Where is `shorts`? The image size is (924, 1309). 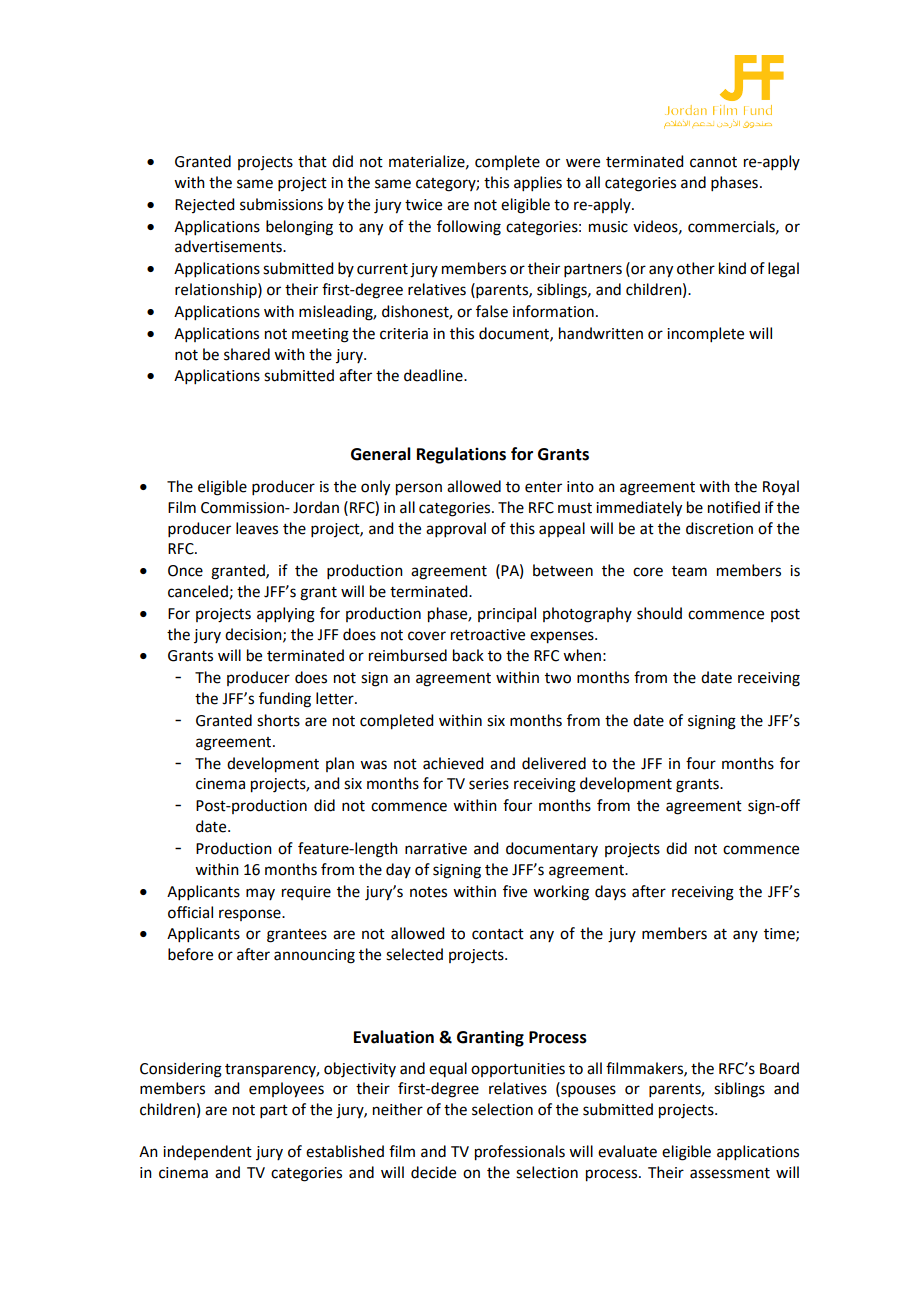
shorts is located at coordinates (278, 720).
